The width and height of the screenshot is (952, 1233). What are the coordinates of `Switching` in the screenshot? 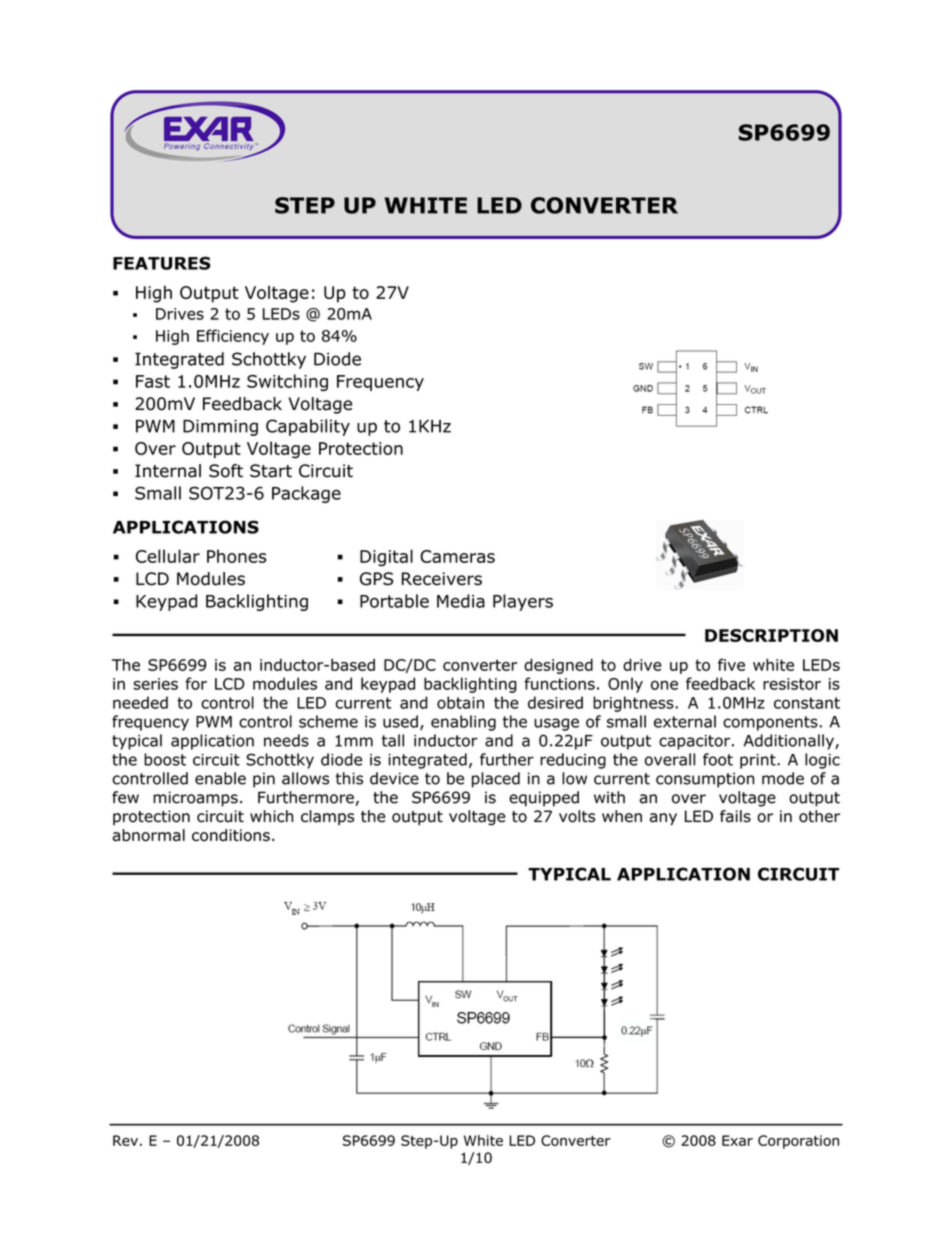 It's located at (287, 382).
